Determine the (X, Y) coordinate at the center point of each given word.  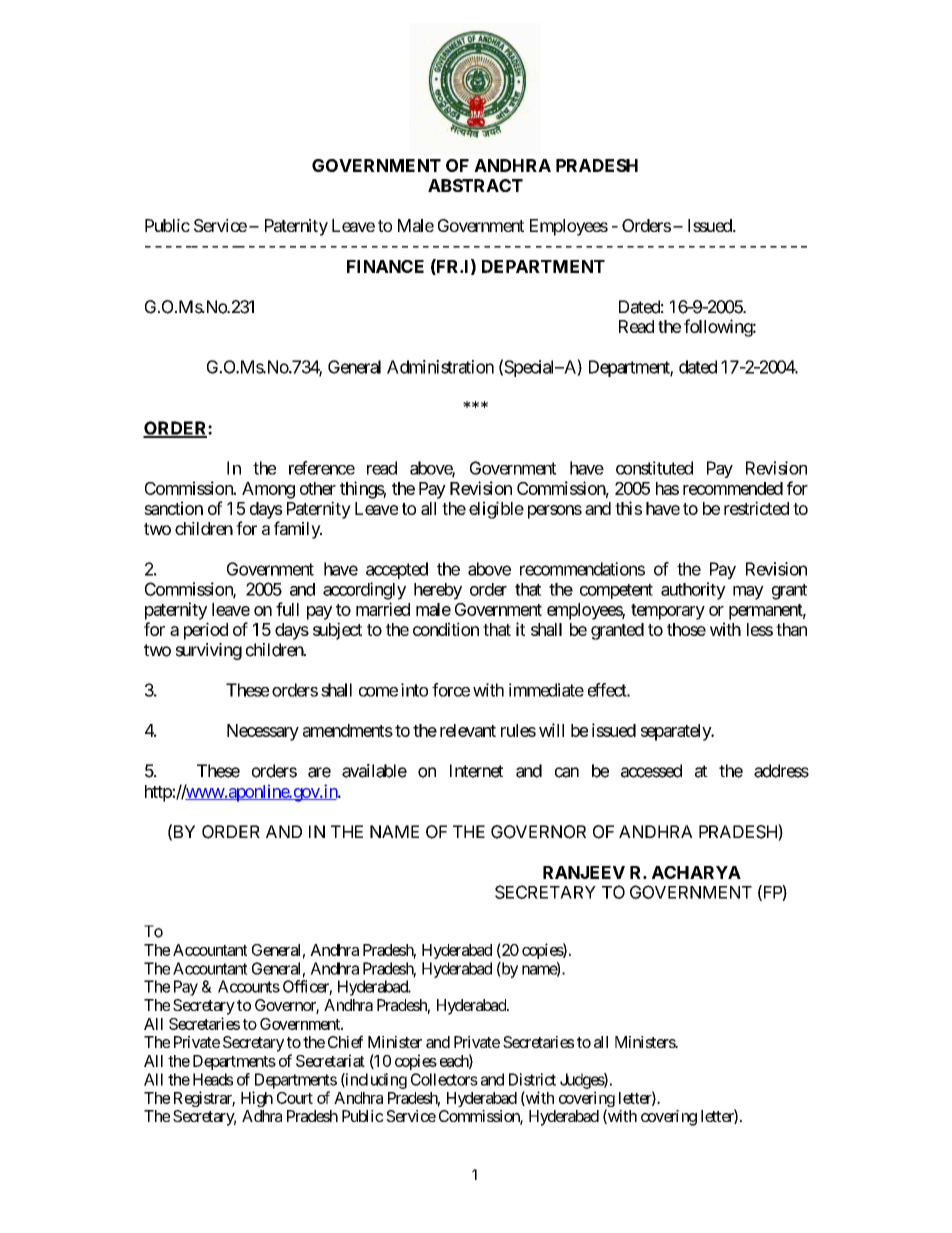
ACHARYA (696, 872)
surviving (209, 651)
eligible (496, 510)
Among (268, 490)
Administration (440, 367)
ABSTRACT (475, 185)
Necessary (263, 732)
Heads (213, 1079)
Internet (476, 771)
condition (446, 629)
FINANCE (385, 266)
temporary (668, 612)
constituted (654, 468)
